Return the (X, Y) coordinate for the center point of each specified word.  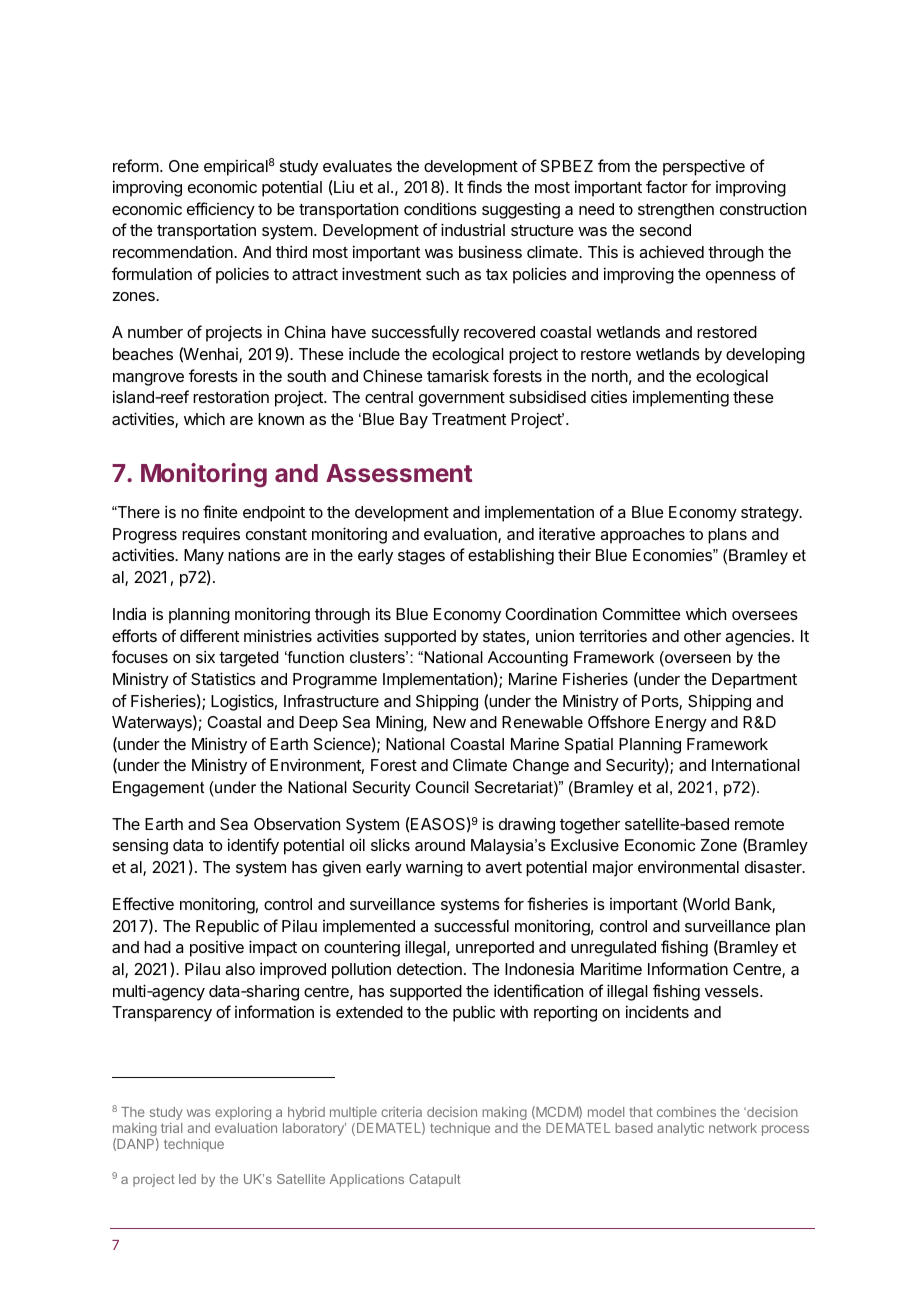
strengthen (676, 211)
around (440, 845)
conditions (440, 208)
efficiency (221, 210)
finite (220, 511)
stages (421, 557)
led (187, 1179)
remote (759, 824)
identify (253, 846)
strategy (771, 514)
